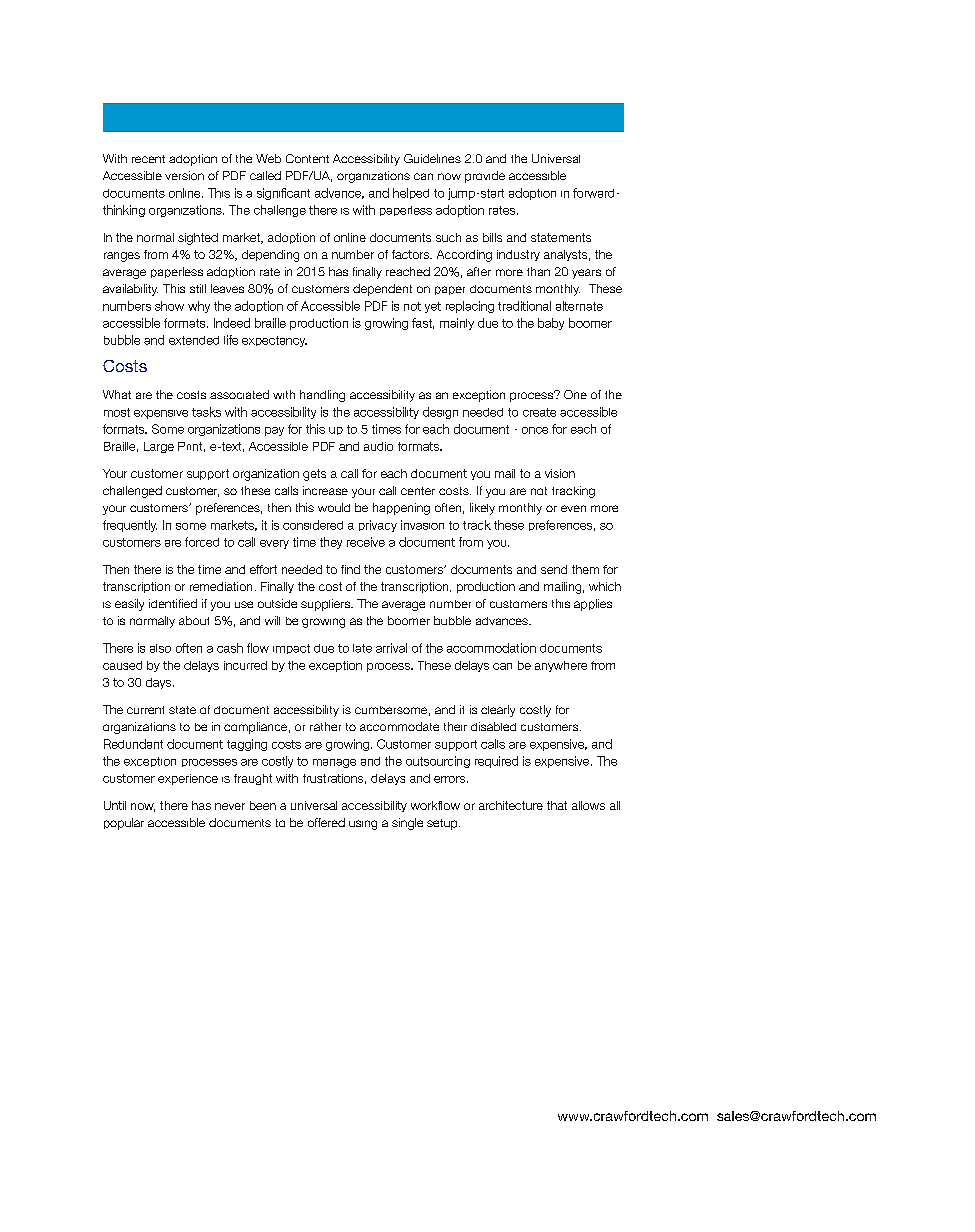 This document has height=1232, width=975. What do you see at coordinates (188, 779) in the document?
I see `experience` at bounding box center [188, 779].
